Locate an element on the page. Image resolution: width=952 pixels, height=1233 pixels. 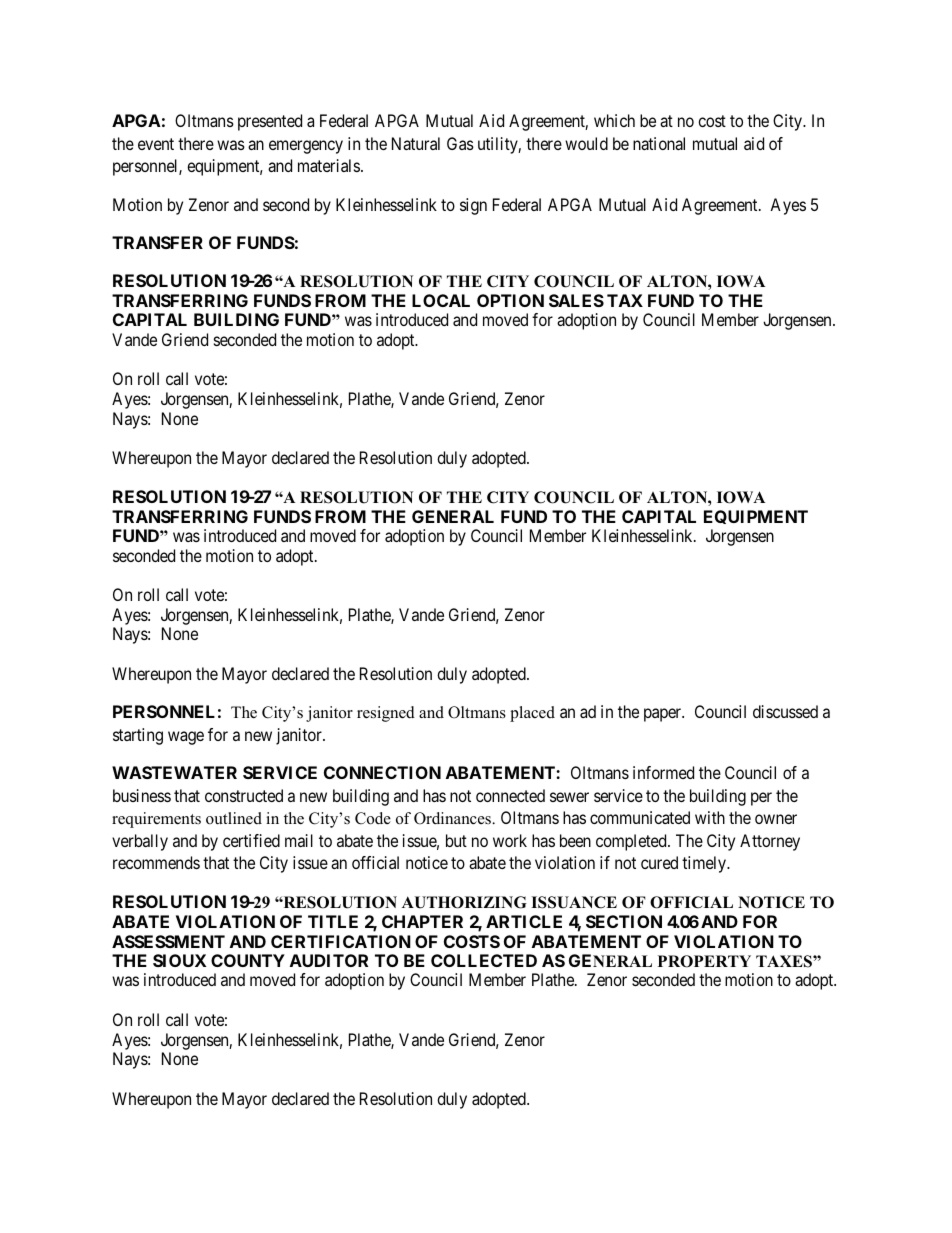
wage is located at coordinates (186, 738).
